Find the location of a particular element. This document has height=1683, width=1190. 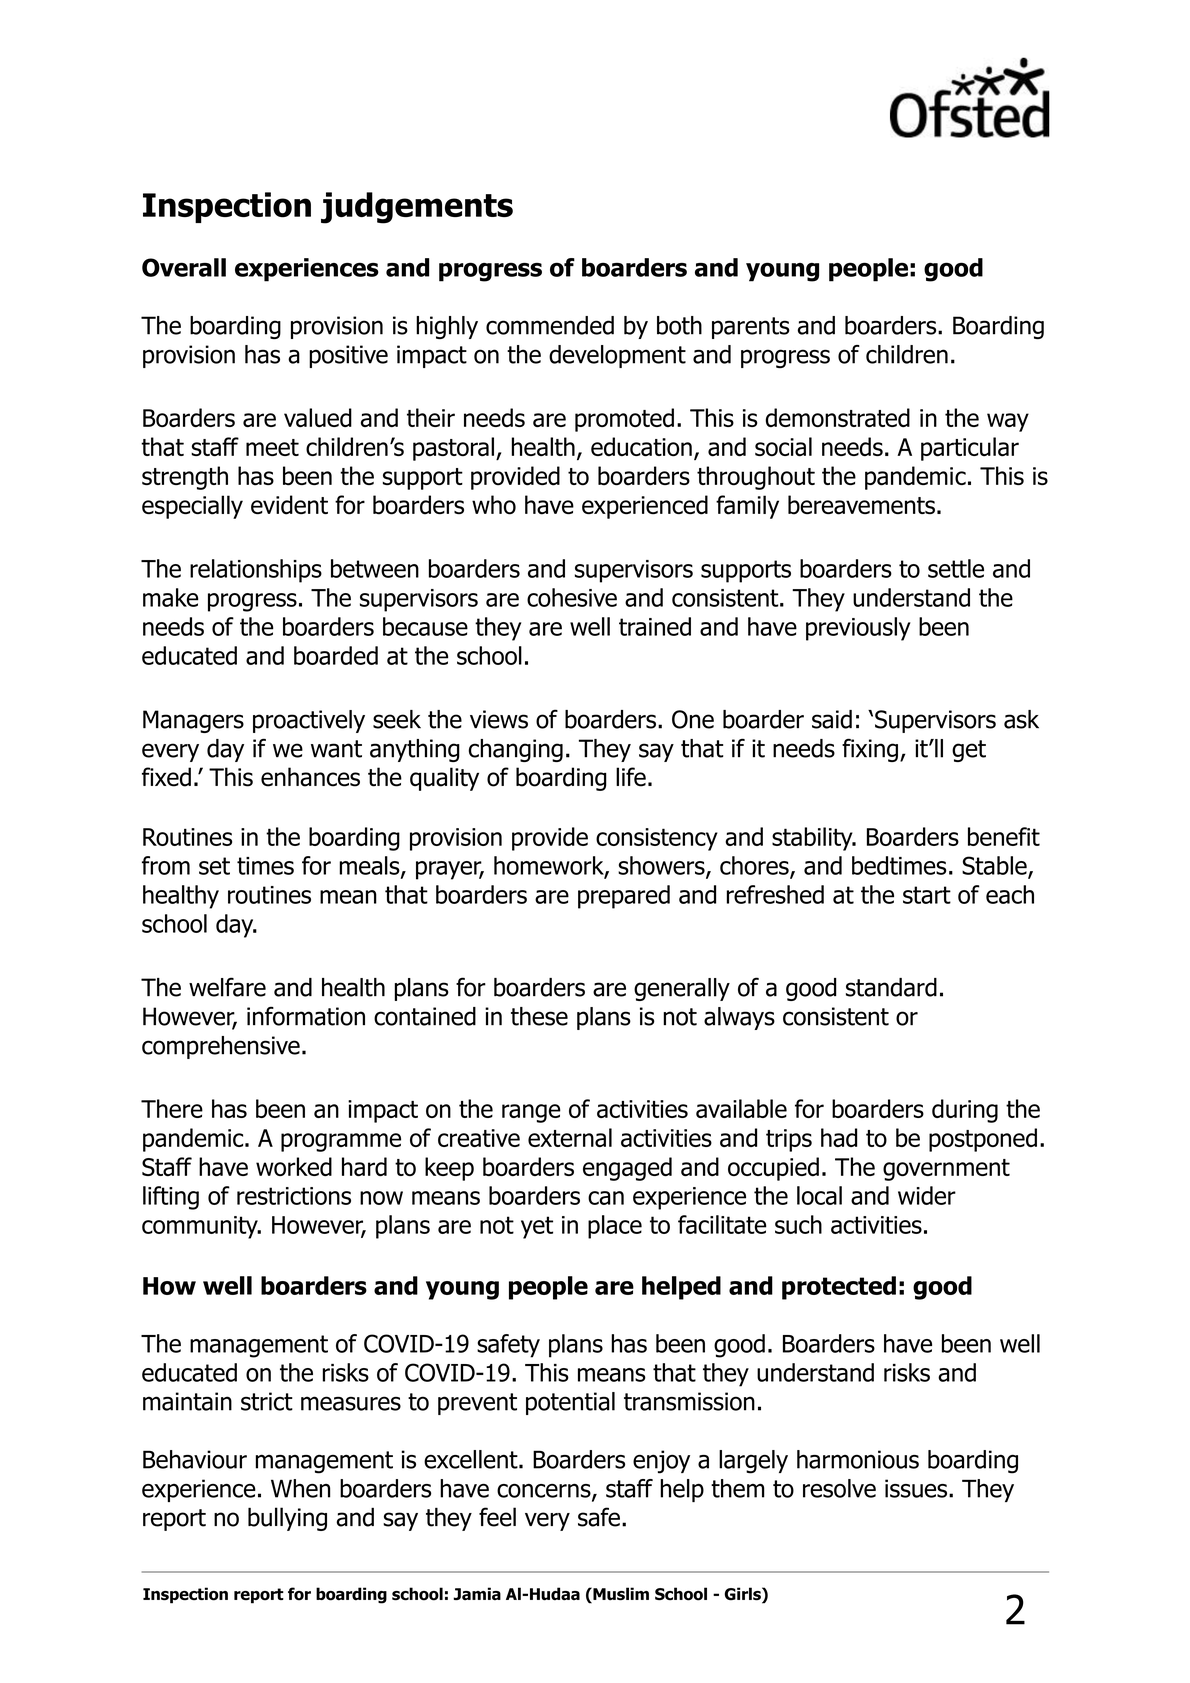

commended is located at coordinates (550, 325).
